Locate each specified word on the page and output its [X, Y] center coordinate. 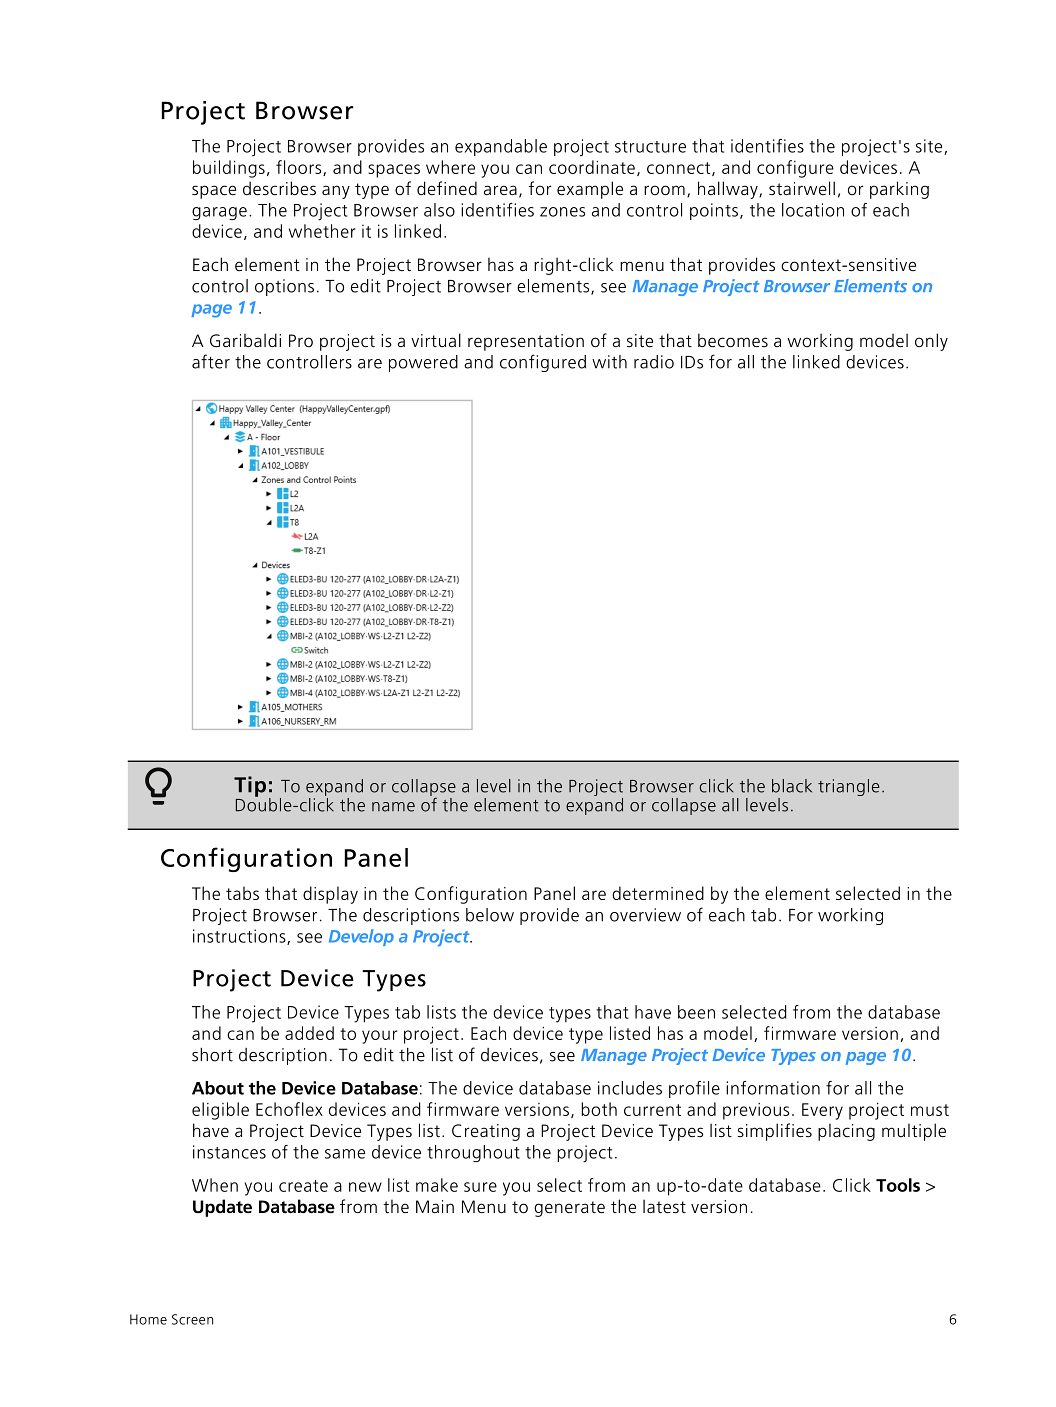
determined [658, 893]
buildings [229, 169]
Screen [192, 1319]
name [393, 807]
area [500, 190]
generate [569, 1209]
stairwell [802, 188]
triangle [849, 787]
